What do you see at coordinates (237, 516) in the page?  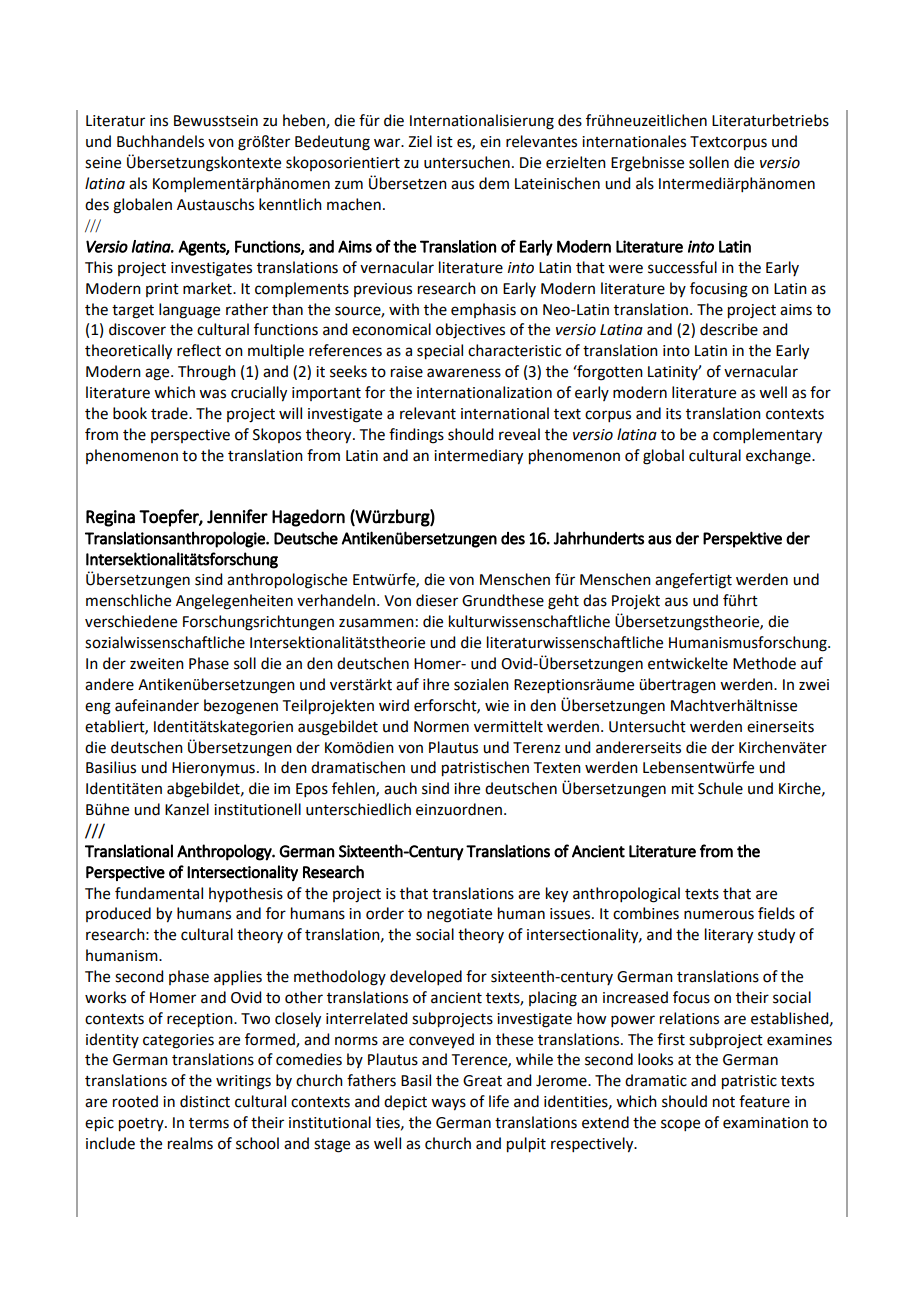 I see `Jennifer` at bounding box center [237, 516].
